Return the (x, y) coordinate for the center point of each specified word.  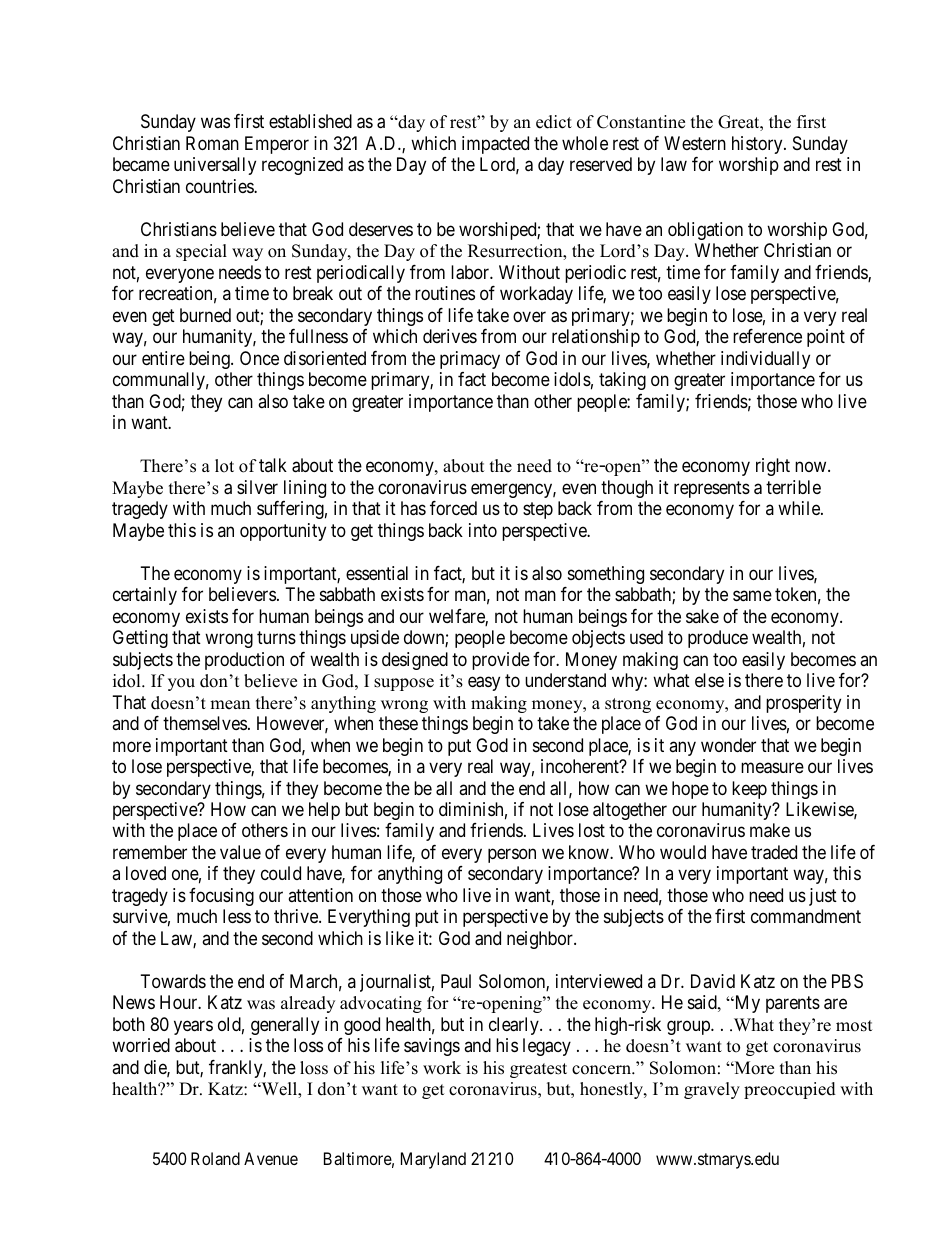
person (512, 855)
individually (765, 360)
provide (501, 661)
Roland (215, 1158)
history (758, 145)
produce (718, 639)
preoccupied (790, 1090)
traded (774, 852)
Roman (212, 143)
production (244, 661)
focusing (221, 897)
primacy (470, 360)
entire (163, 358)
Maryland (433, 1160)
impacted (495, 145)
